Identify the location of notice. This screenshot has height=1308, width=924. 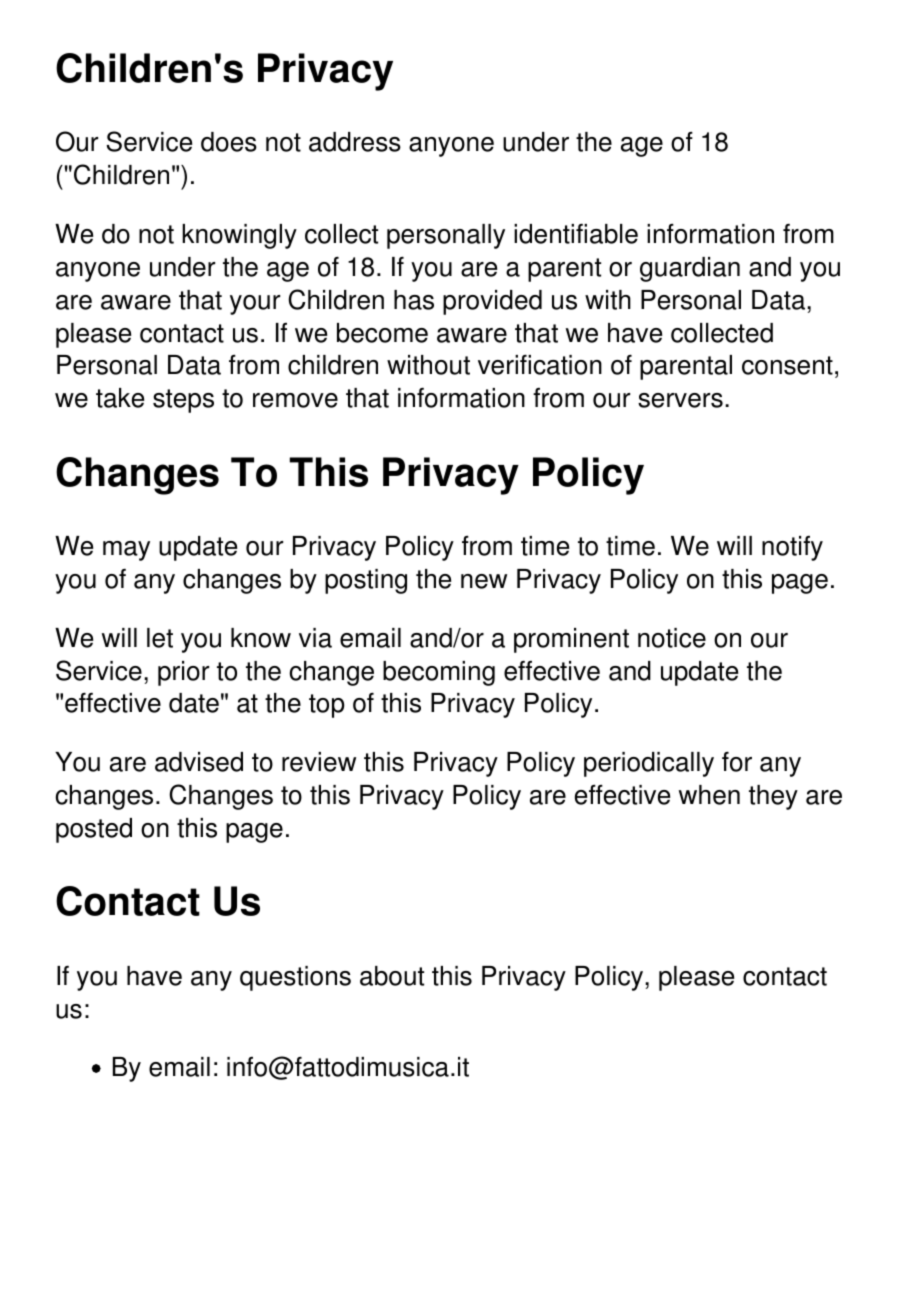
(672, 638).
